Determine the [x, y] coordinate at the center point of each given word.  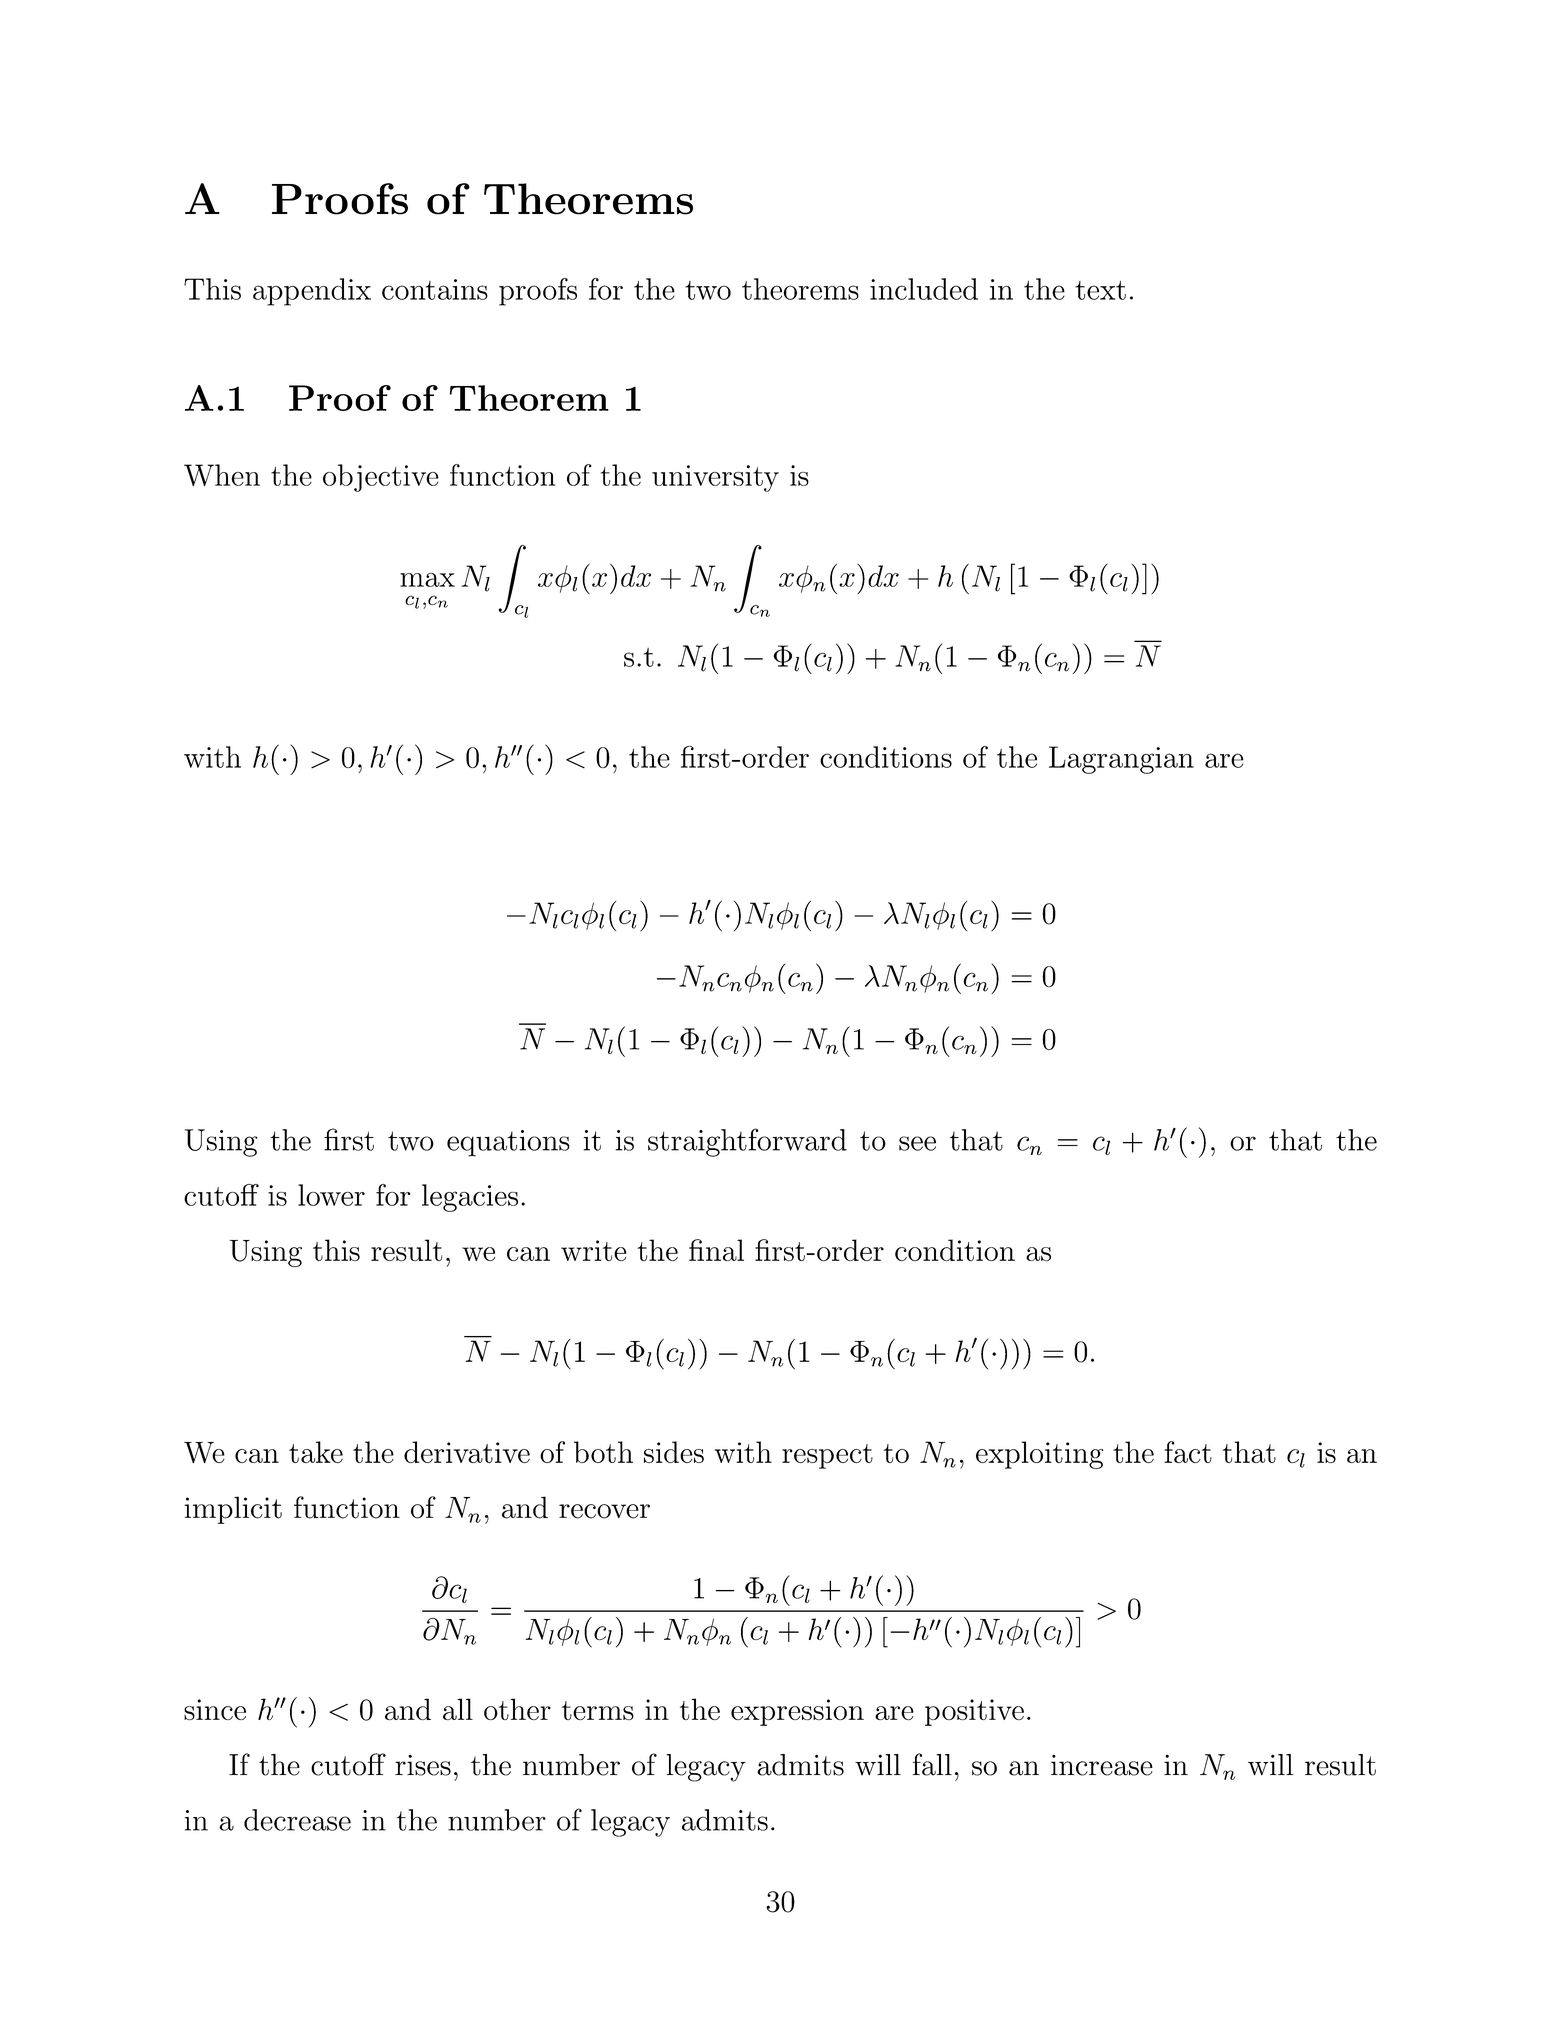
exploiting [1040, 1455]
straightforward [747, 1142]
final [716, 1250]
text [1100, 290]
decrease [297, 1820]
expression [797, 1712]
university [715, 478]
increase [1102, 1765]
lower [331, 1195]
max [427, 580]
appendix [312, 292]
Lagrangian [1121, 760]
